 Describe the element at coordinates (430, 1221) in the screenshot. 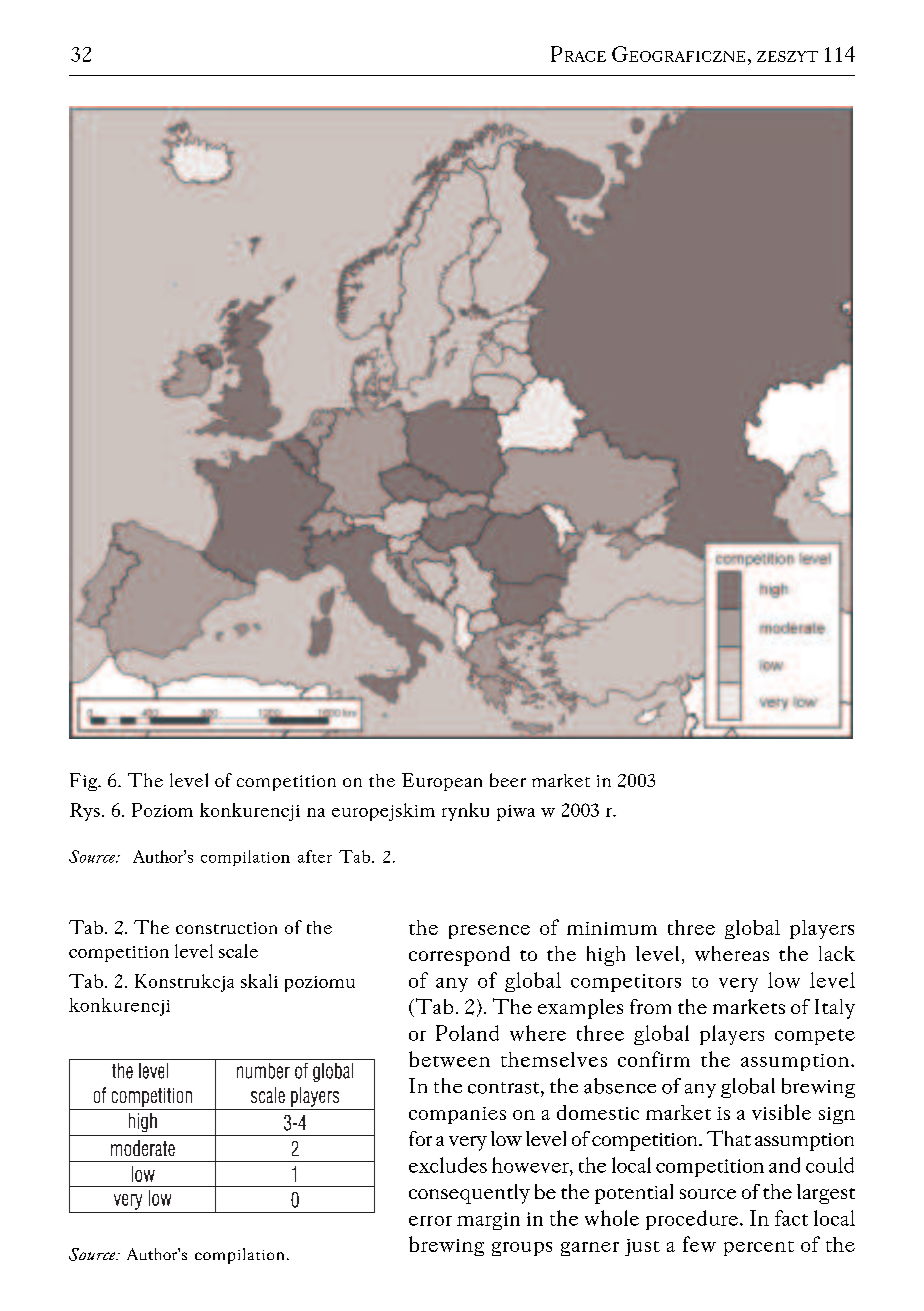

I see `error` at that location.
